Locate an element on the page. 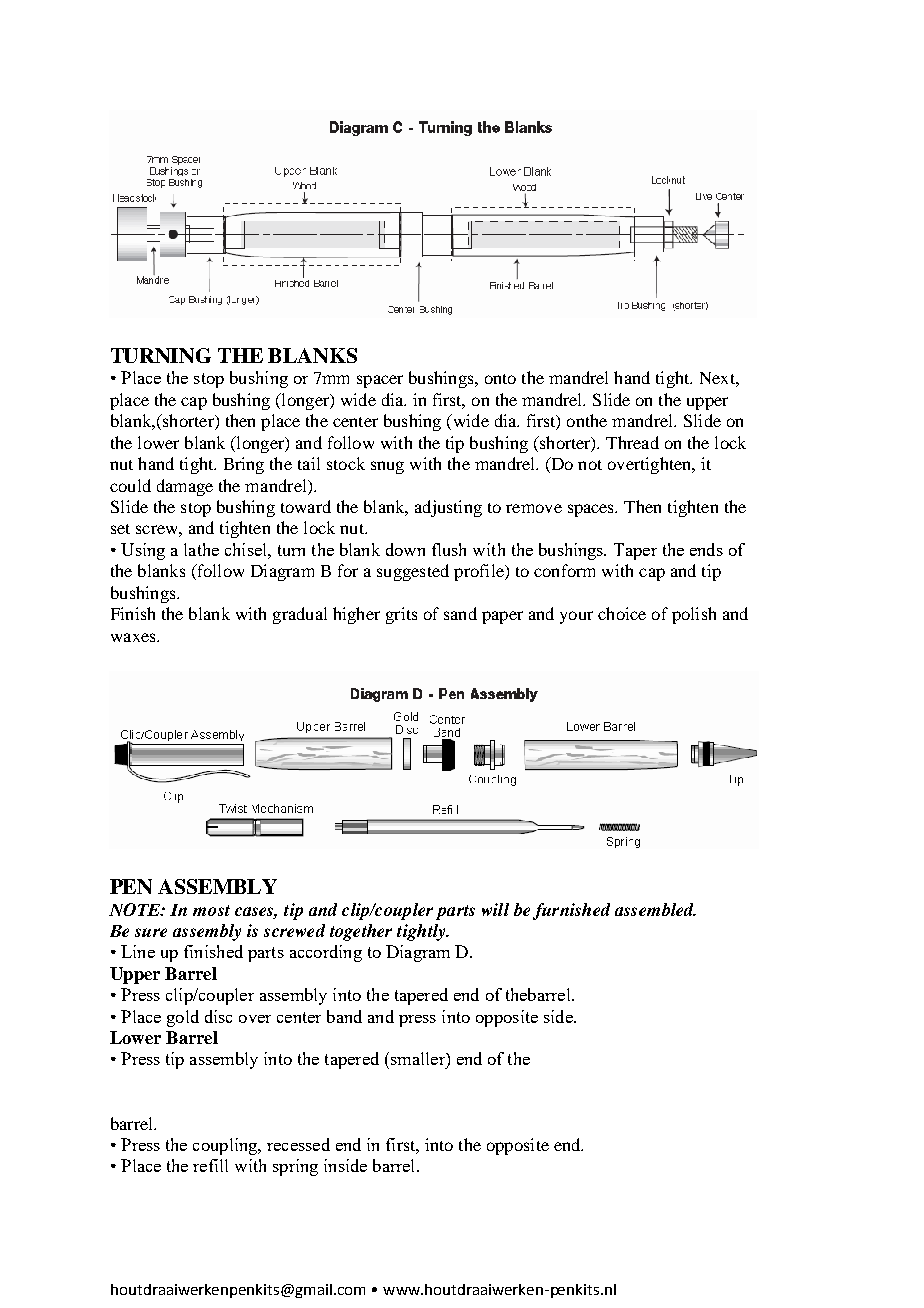 Image resolution: width=924 pixels, height=1308 pixels. lathe is located at coordinates (201, 549).
